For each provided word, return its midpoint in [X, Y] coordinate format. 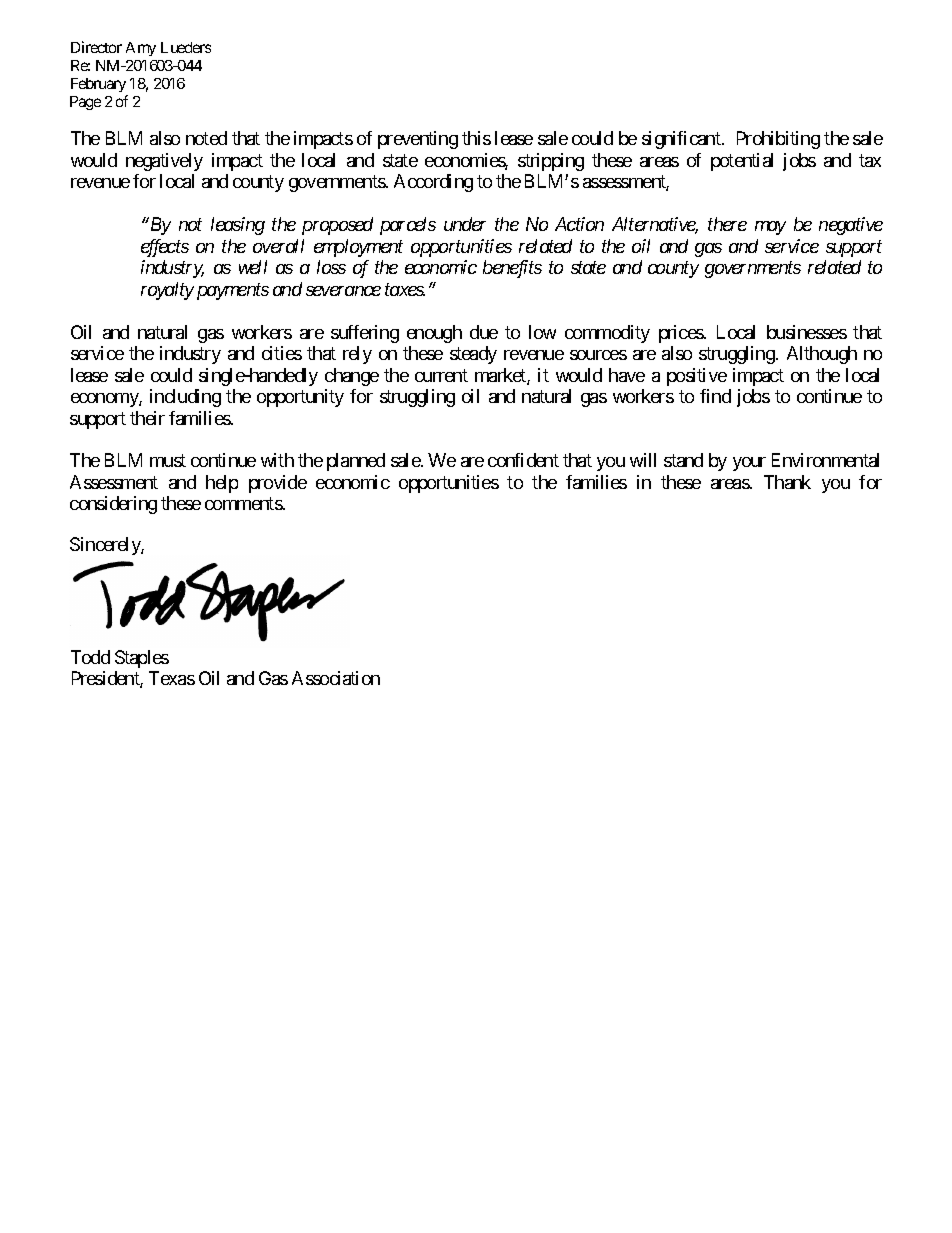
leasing [238, 226]
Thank [787, 482]
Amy [141, 49]
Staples [142, 659]
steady [473, 355]
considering [113, 505]
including [185, 398]
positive [697, 377]
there [727, 224]
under [465, 224]
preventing [418, 140]
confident [523, 460]
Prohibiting [778, 140]
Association [336, 678]
